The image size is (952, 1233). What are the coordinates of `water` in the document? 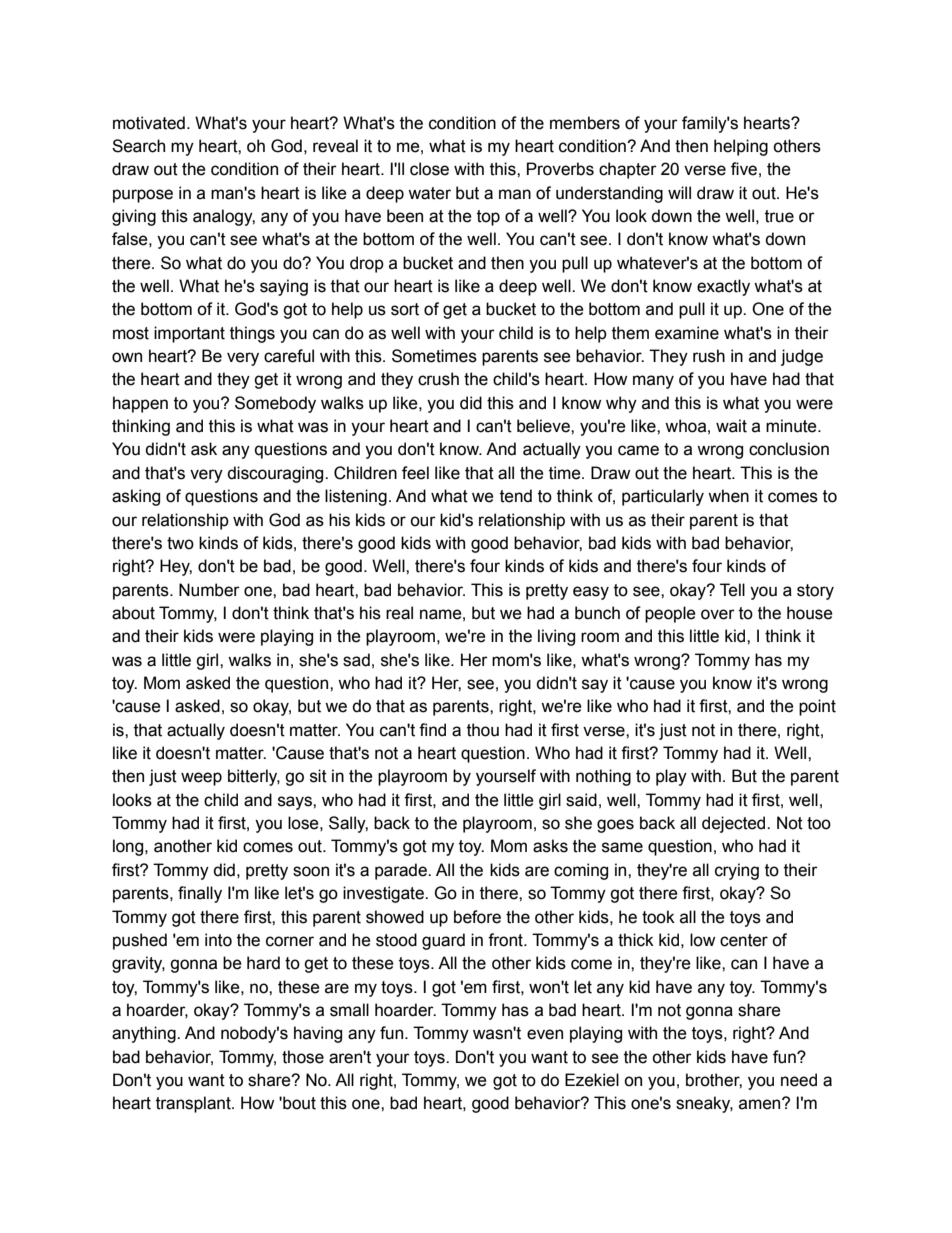 It's located at (429, 193).
